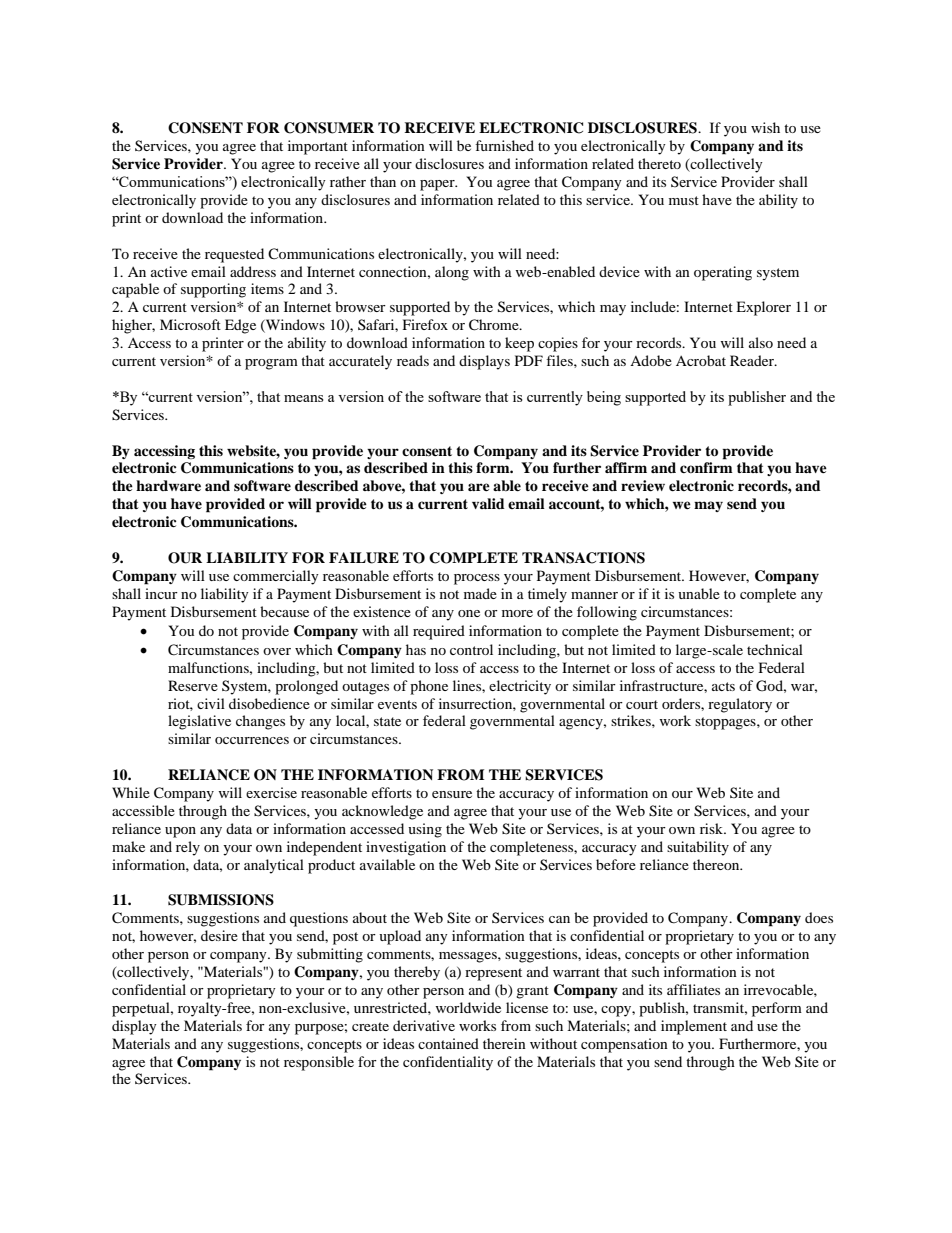  I want to click on made, so click(480, 593).
